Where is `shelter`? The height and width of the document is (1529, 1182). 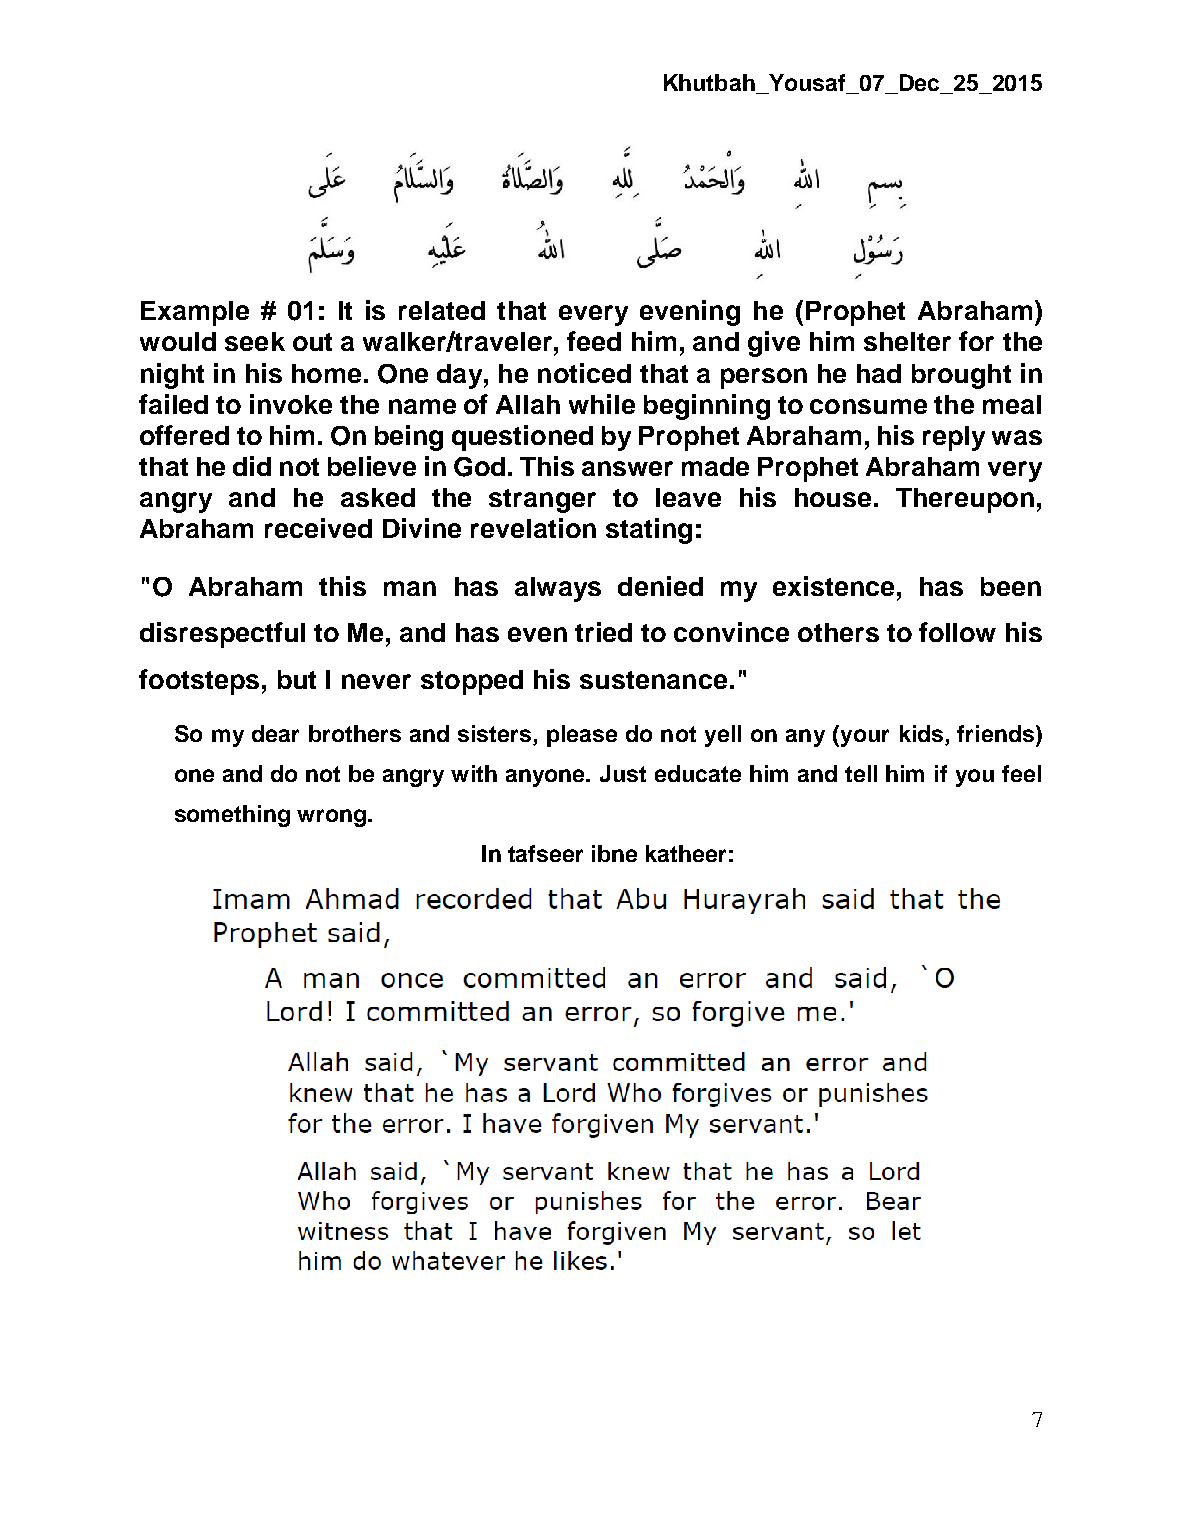 shelter is located at coordinates (907, 341).
